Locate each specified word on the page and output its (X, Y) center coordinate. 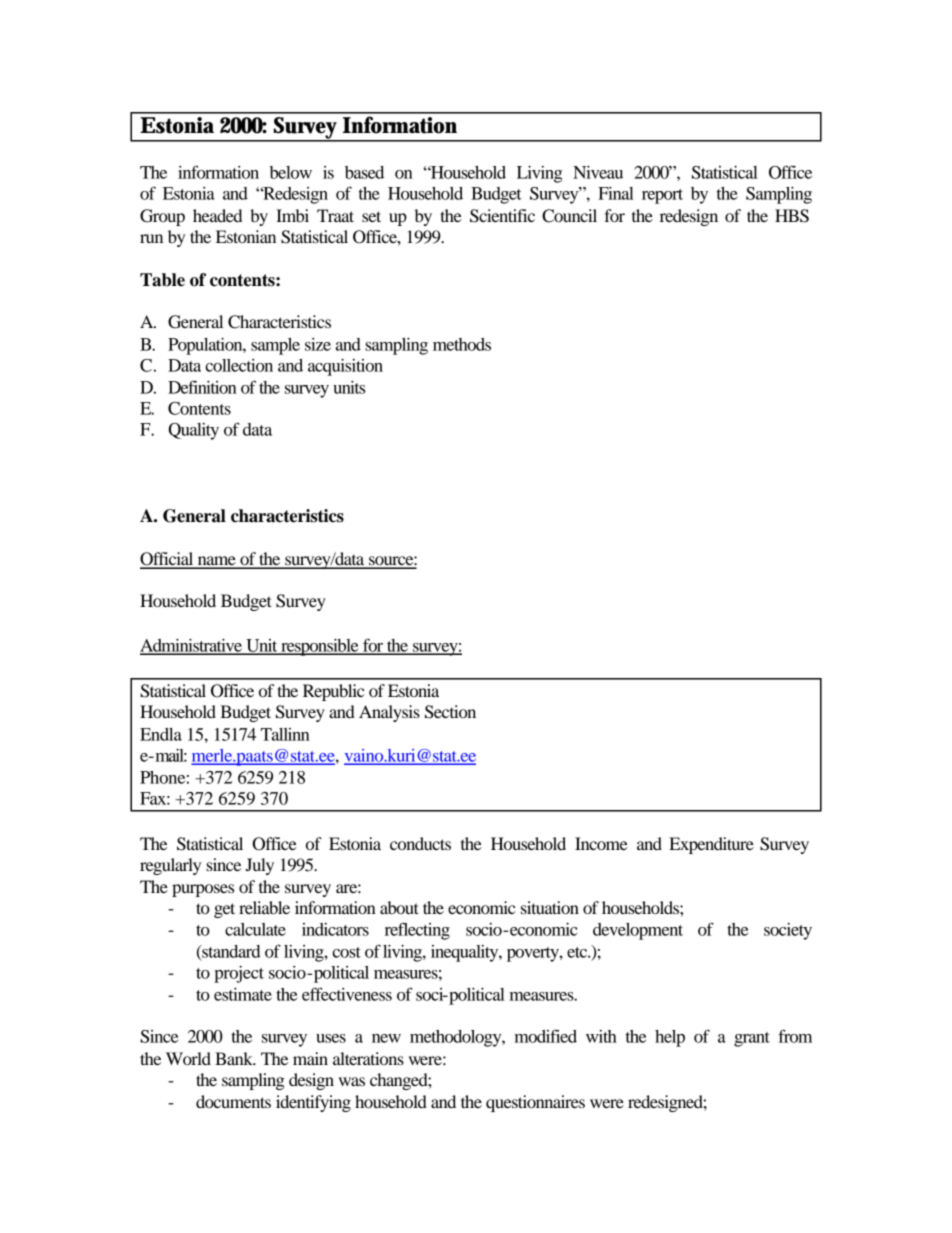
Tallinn (285, 734)
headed (217, 215)
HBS (792, 216)
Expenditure (711, 845)
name (216, 562)
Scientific (502, 216)
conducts (420, 843)
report (662, 196)
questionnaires (535, 1103)
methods (462, 344)
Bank (235, 1058)
